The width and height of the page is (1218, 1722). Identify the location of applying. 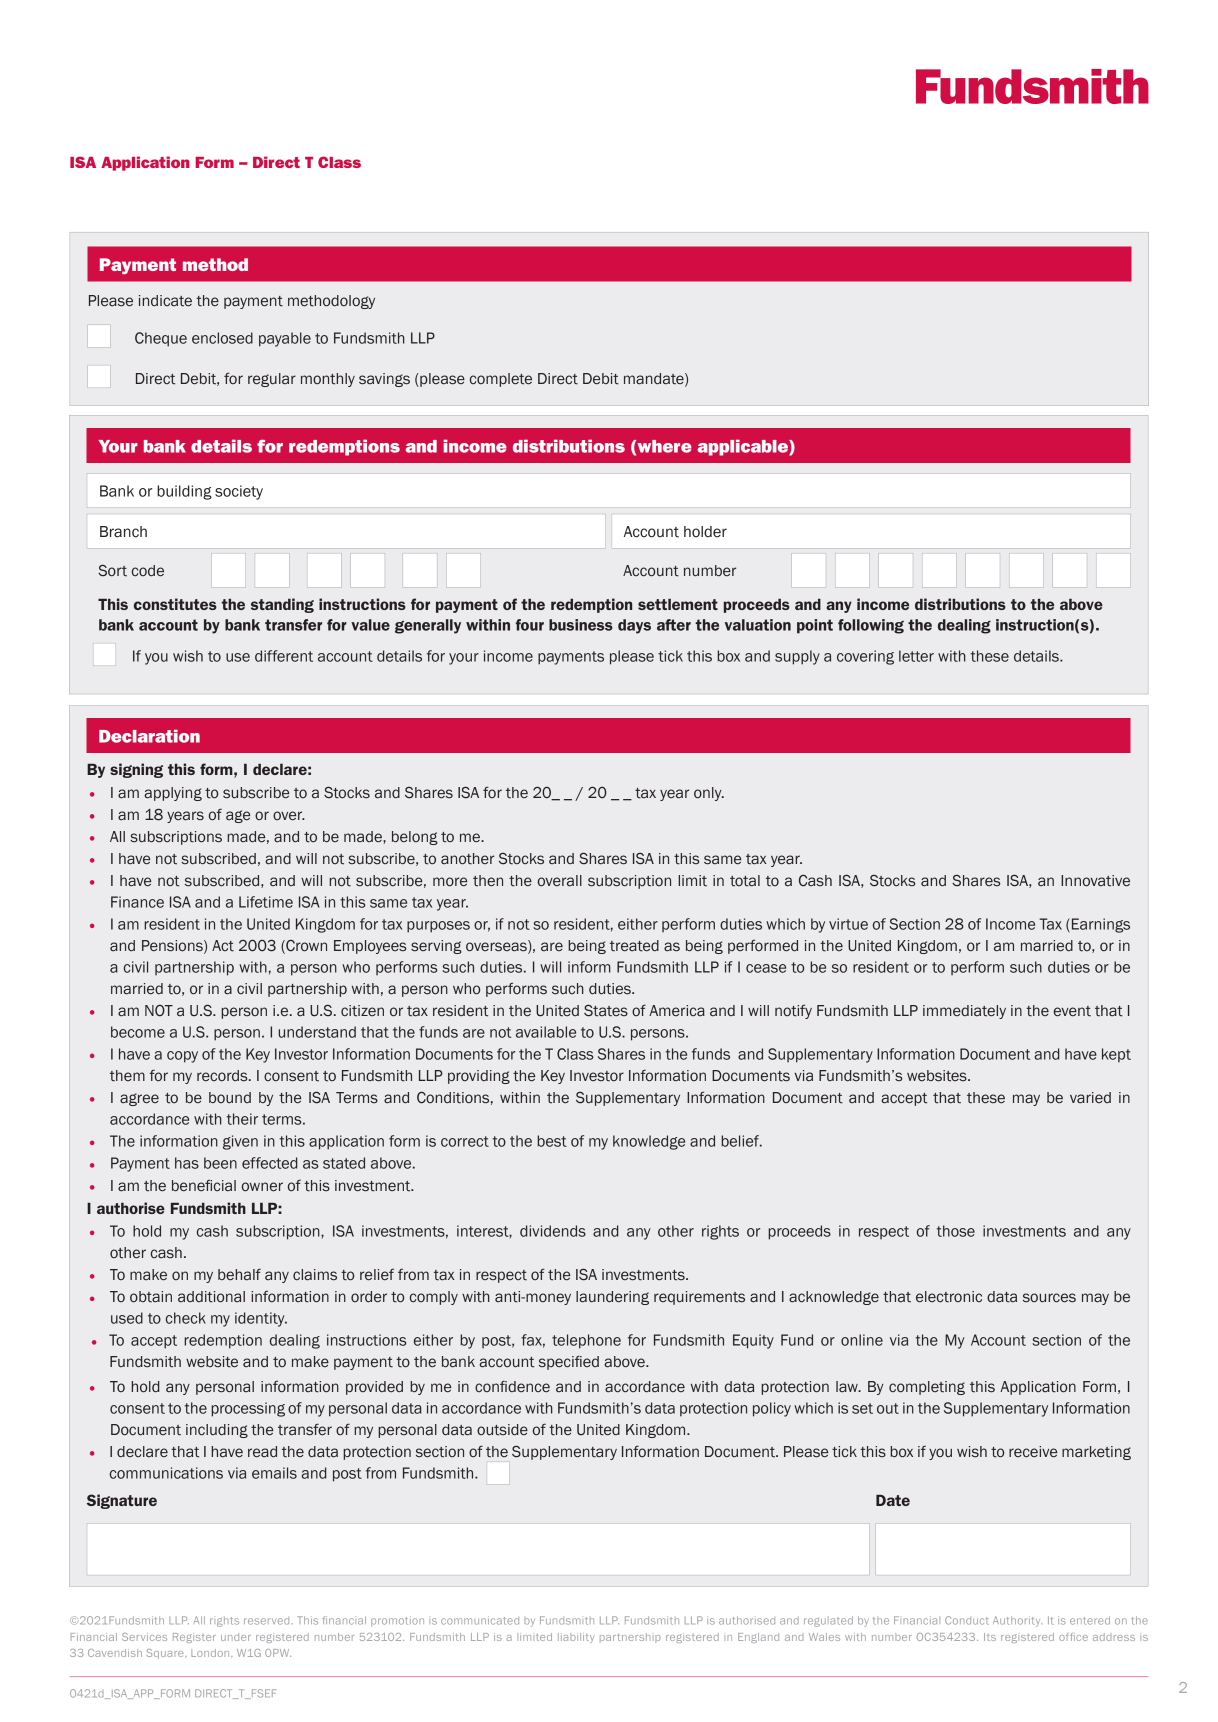
(173, 794).
